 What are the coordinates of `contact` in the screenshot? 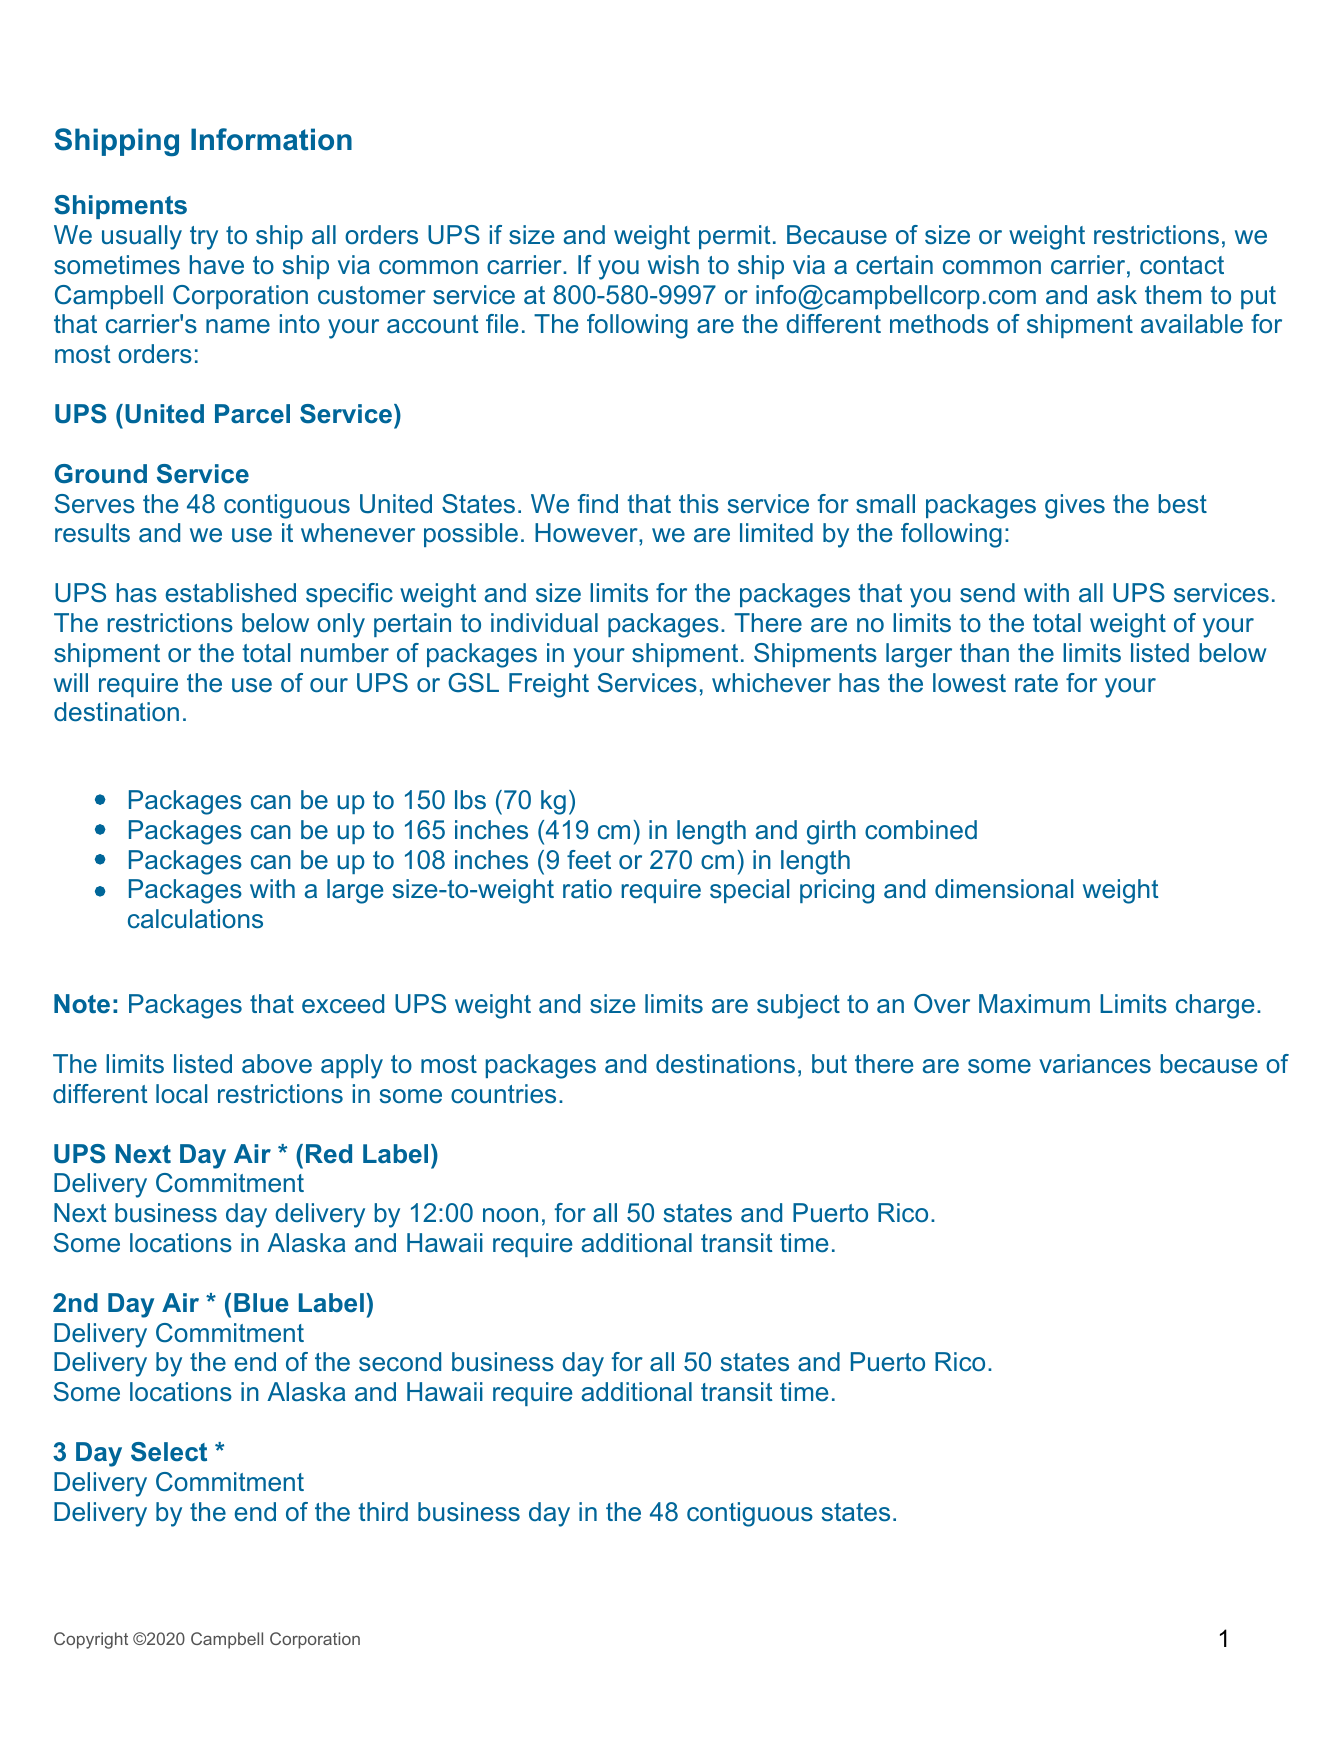 It's located at (1182, 265).
